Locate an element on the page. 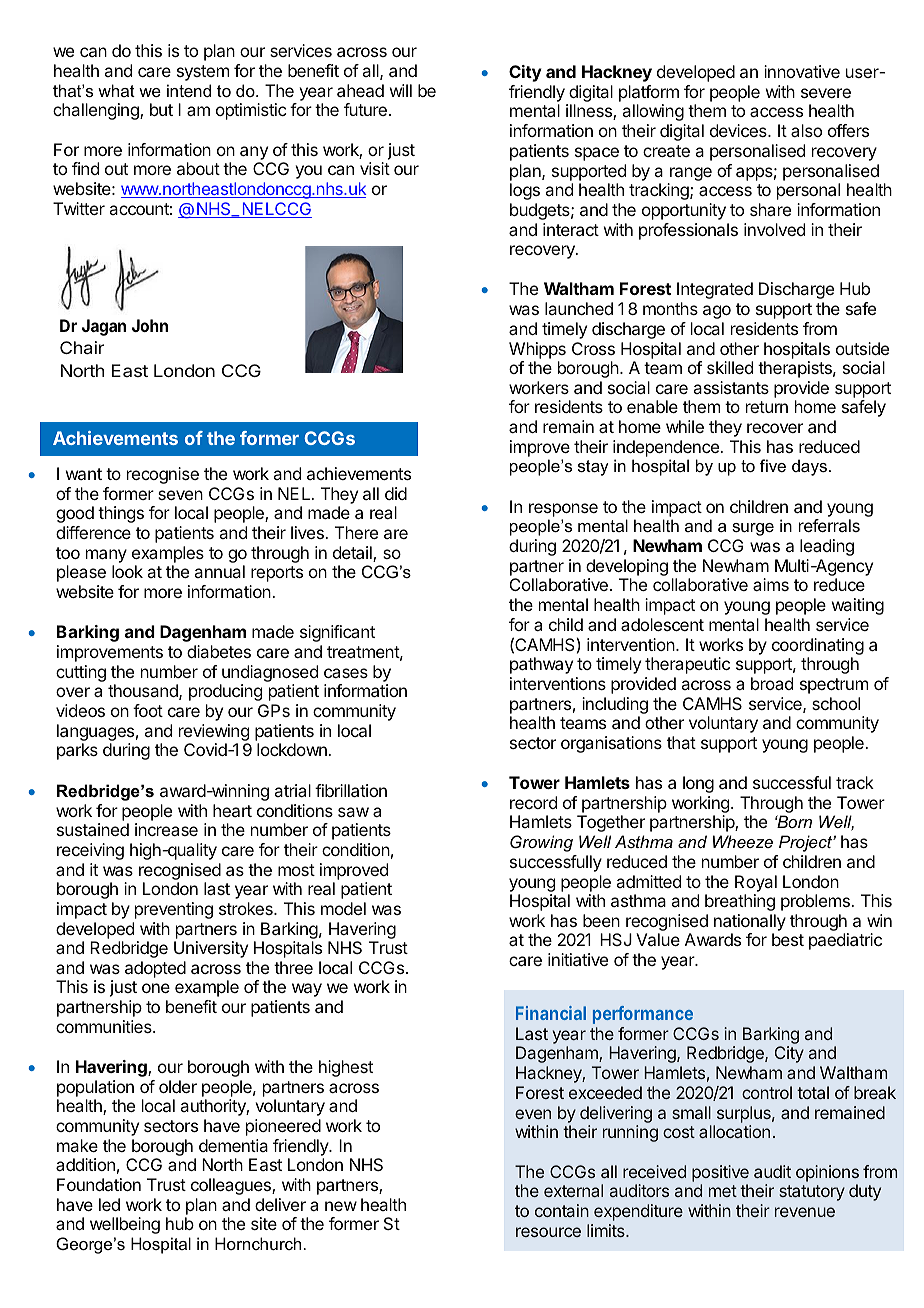  John is located at coordinates (150, 325).
